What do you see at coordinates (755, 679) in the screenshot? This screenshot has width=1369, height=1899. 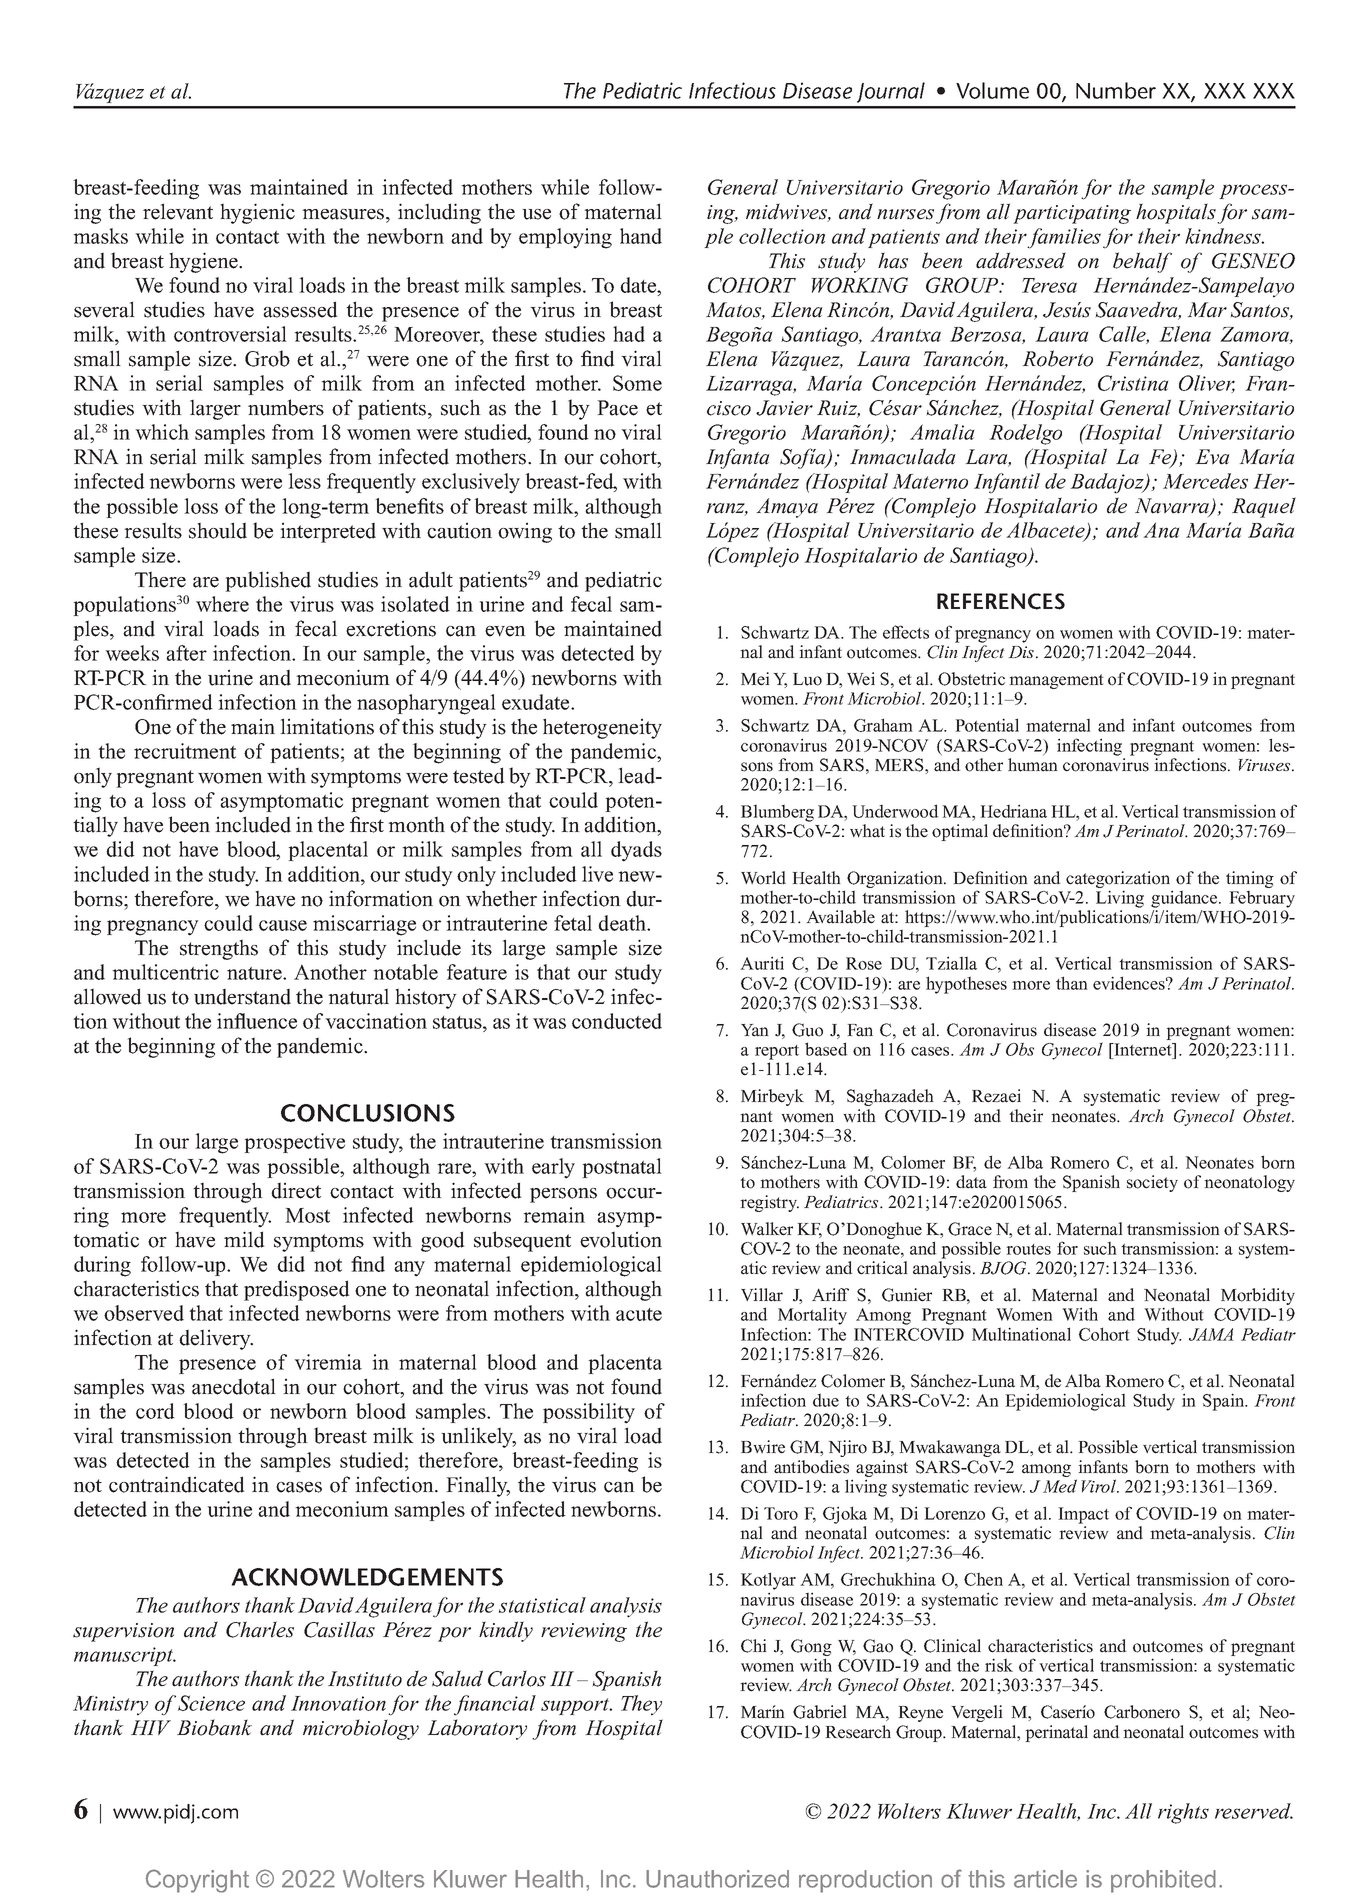 I see `Mei` at bounding box center [755, 679].
